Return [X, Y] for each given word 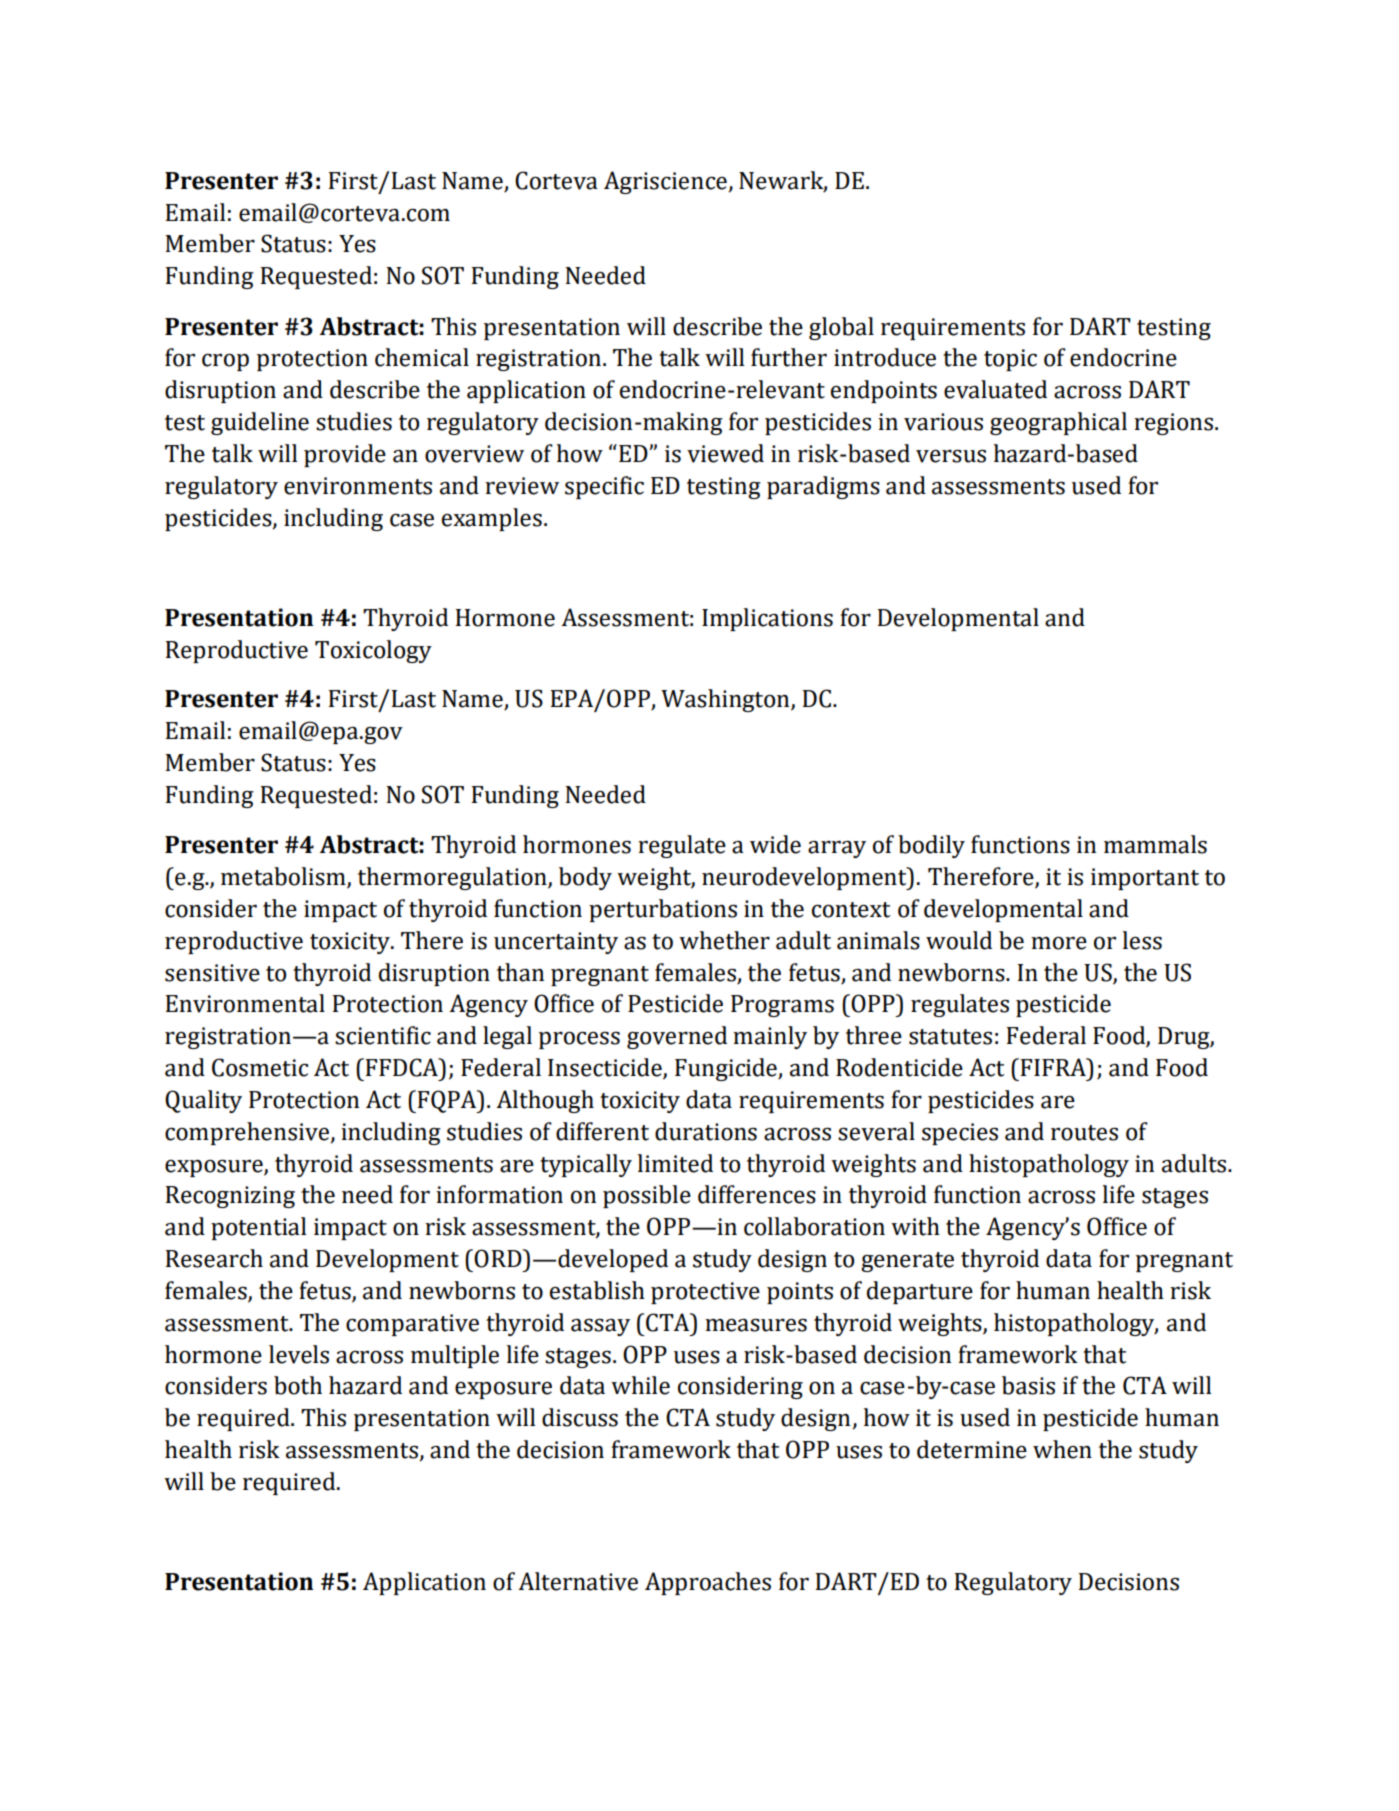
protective [705, 1293]
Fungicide [727, 1069]
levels [299, 1354]
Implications [767, 619]
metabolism [284, 877]
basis [1028, 1385]
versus [951, 456]
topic [1010, 360]
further [789, 357]
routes [1084, 1133]
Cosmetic [260, 1067]
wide [775, 844]
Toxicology [373, 651]
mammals [1155, 844]
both [298, 1385]
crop [225, 362]
